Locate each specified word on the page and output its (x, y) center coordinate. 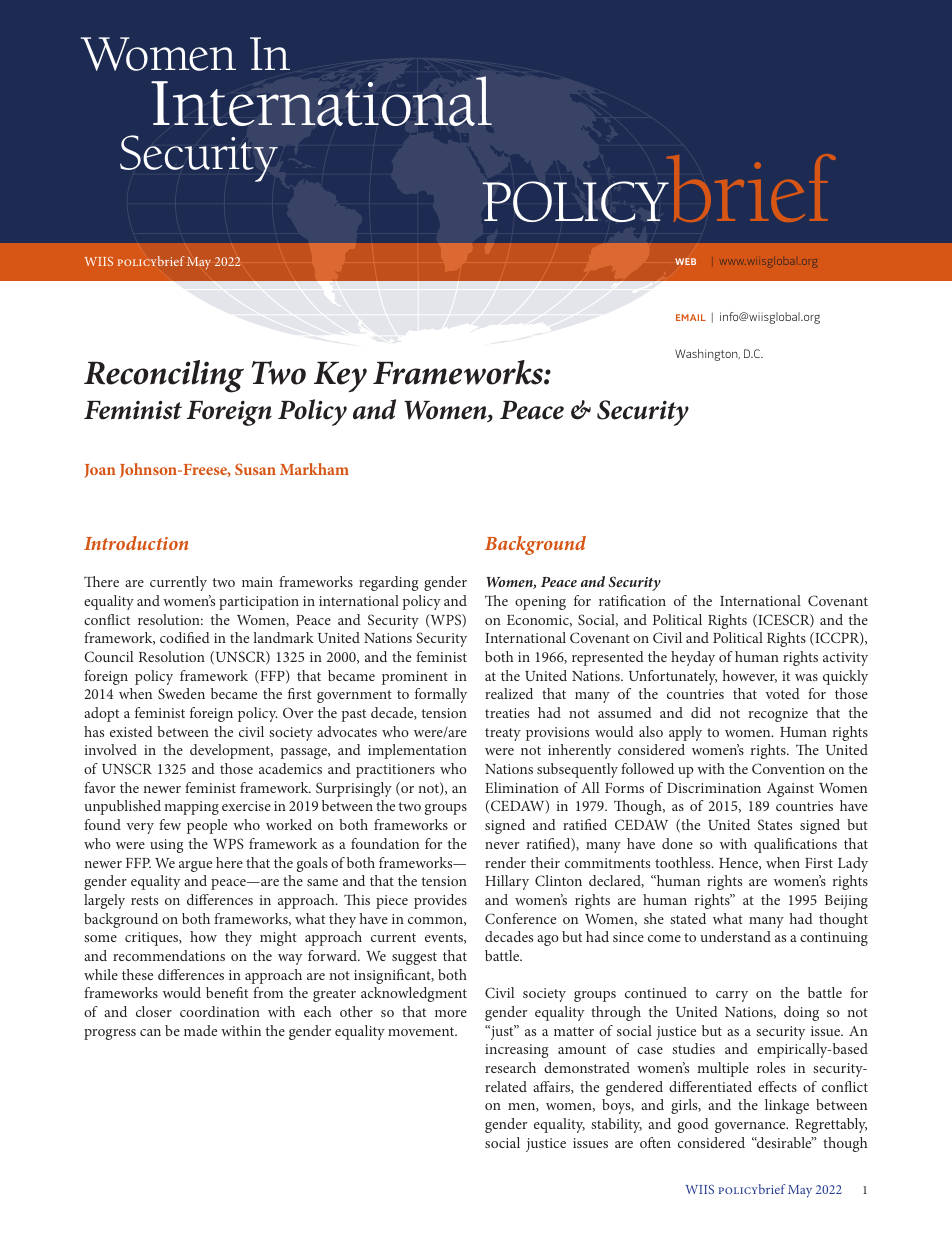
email (691, 317)
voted (782, 693)
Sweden (181, 693)
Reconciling (164, 376)
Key (340, 377)
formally (441, 695)
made (200, 1030)
